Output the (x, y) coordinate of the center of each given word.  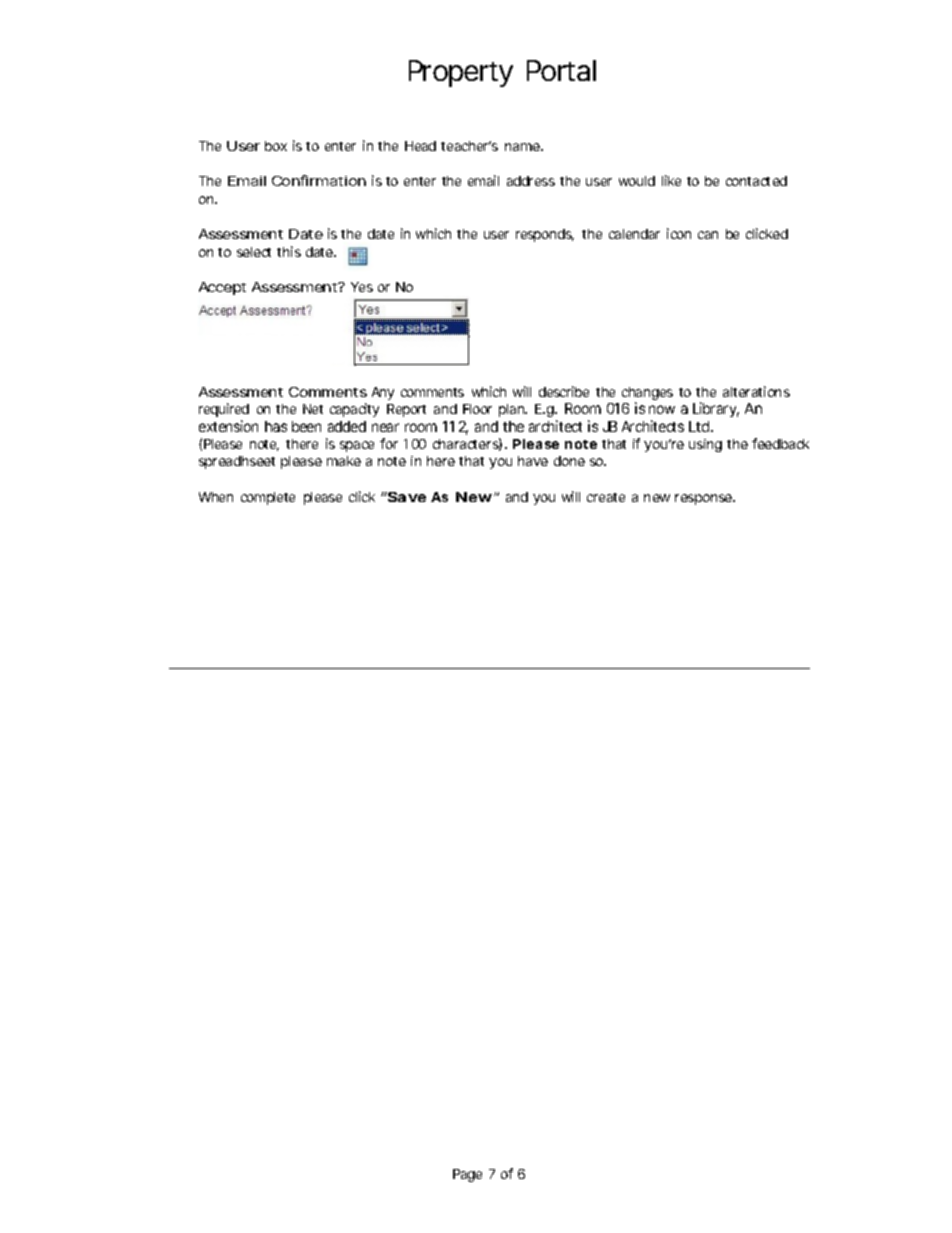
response (704, 499)
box (276, 146)
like (671, 180)
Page (467, 1175)
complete (268, 498)
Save (406, 497)
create (606, 497)
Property (461, 73)
